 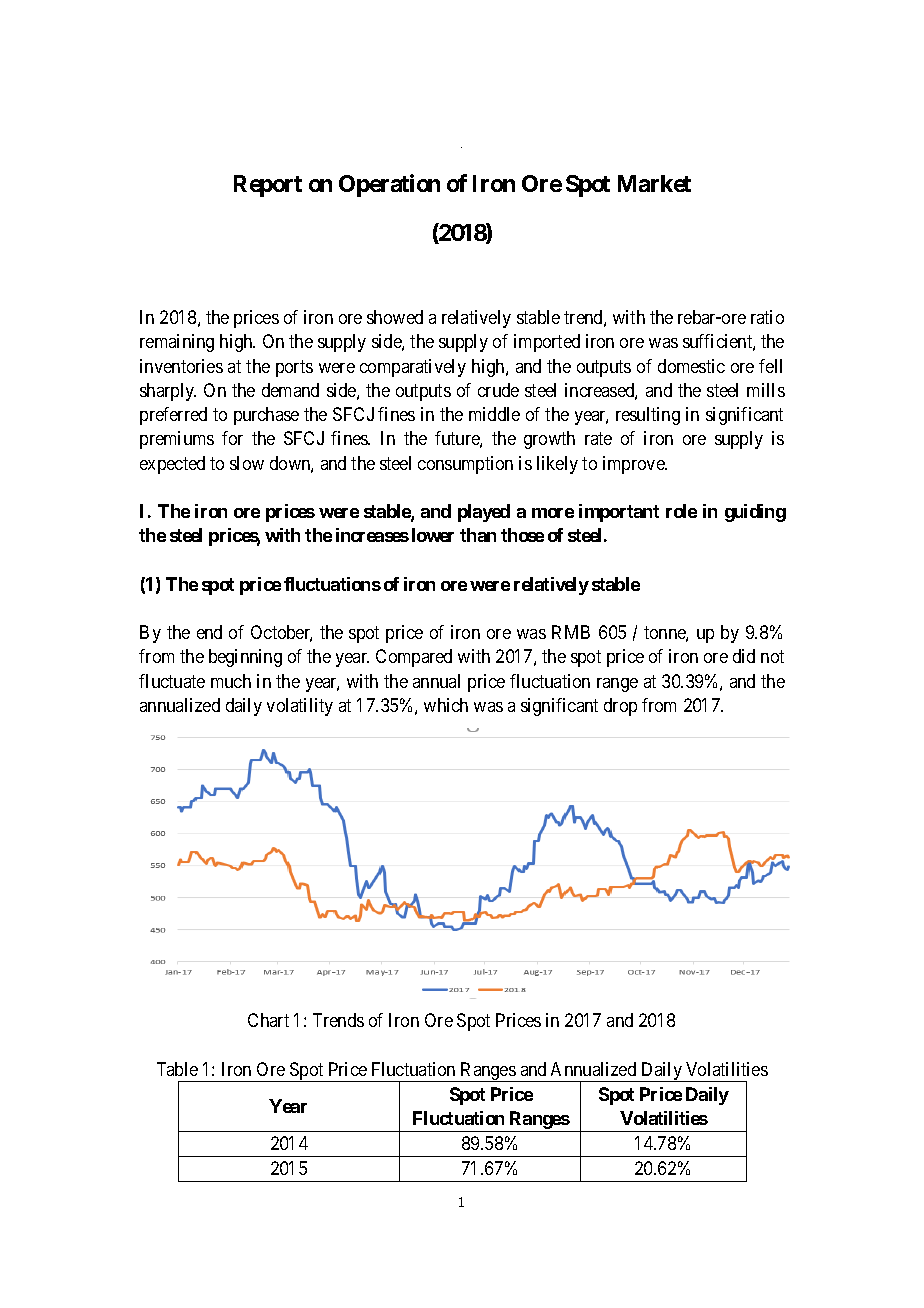 I want to click on Chart, so click(x=268, y=1020).
